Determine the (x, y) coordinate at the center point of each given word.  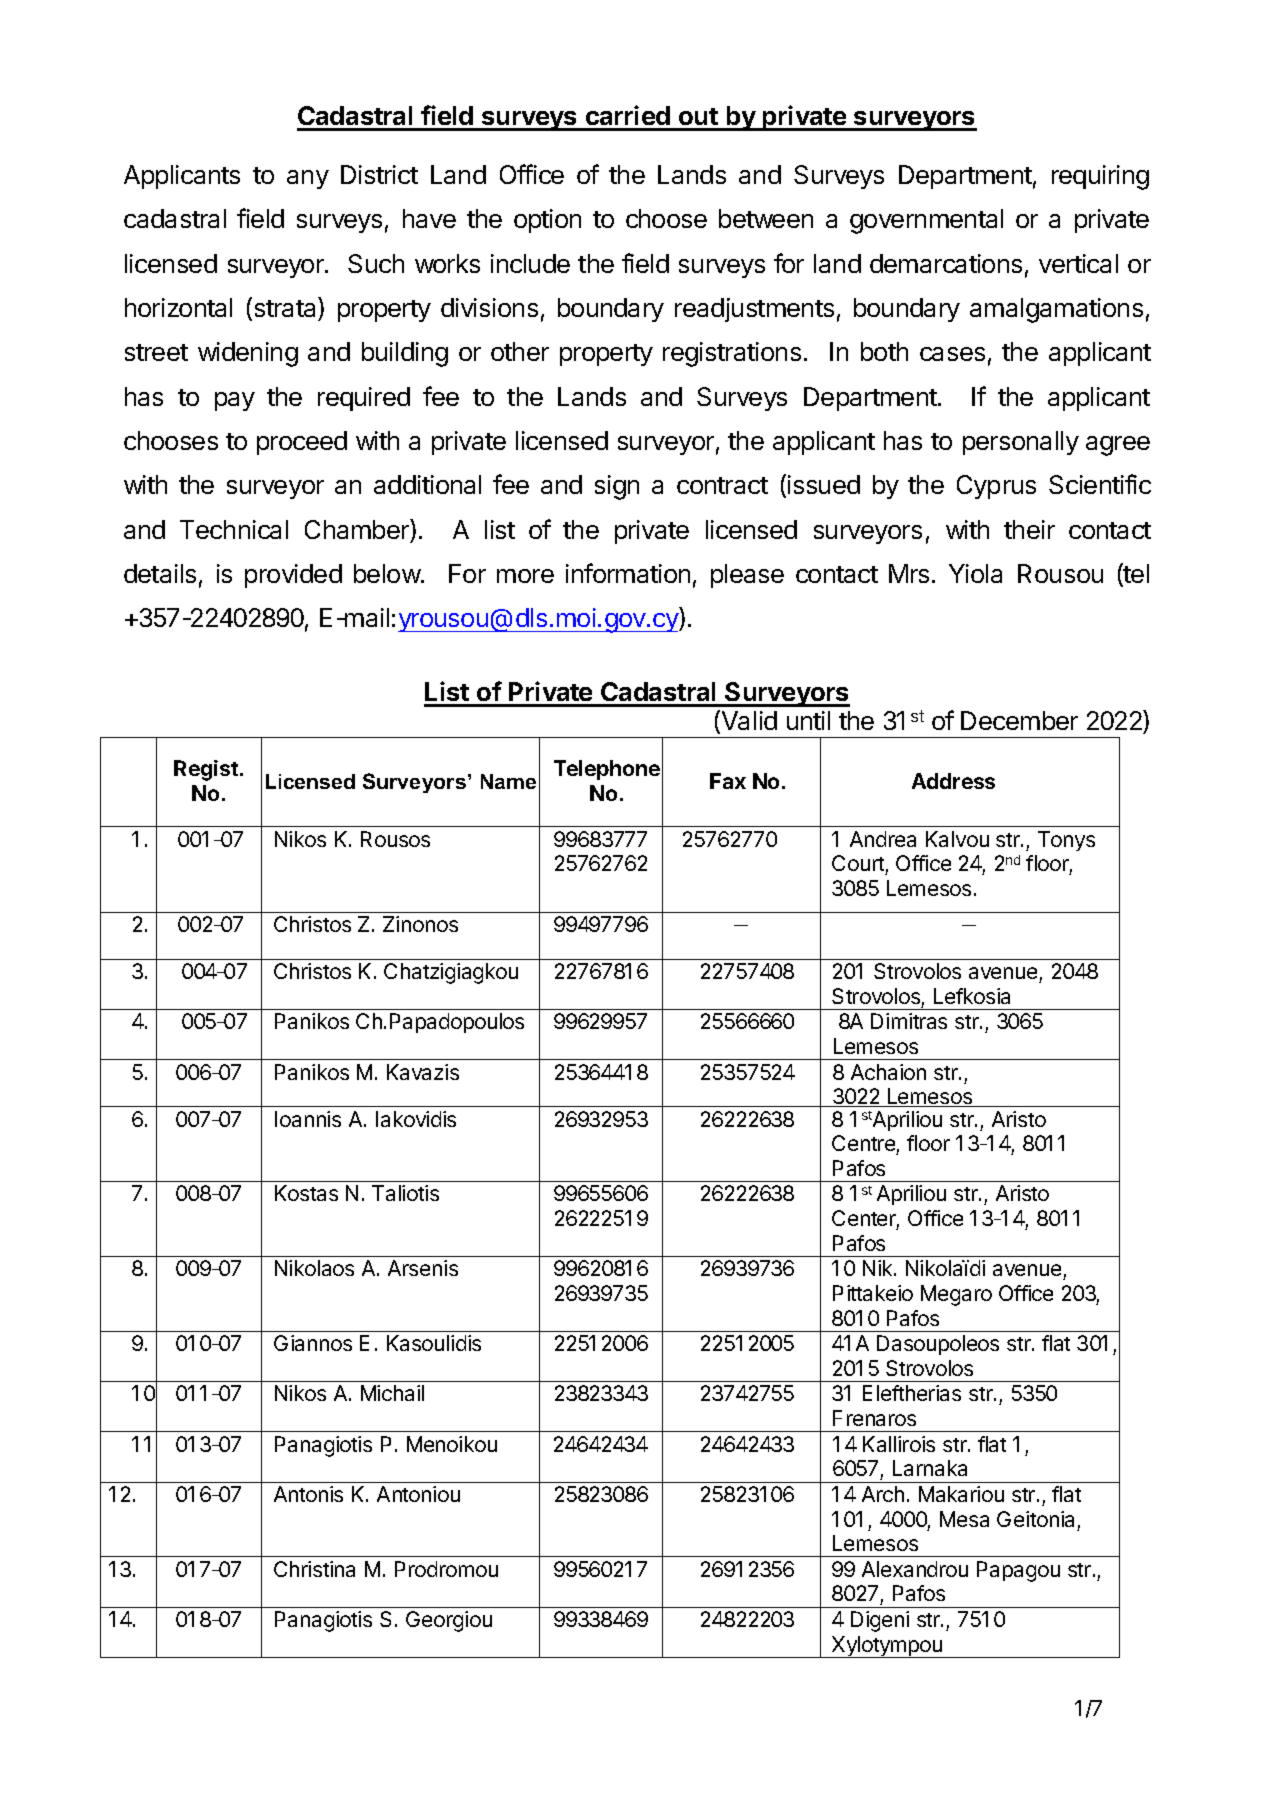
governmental (926, 221)
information (628, 573)
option (547, 221)
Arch (883, 1494)
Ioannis (308, 1119)
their (1029, 529)
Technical (234, 529)
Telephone (607, 770)
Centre (863, 1143)
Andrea (883, 839)
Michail (392, 1393)
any (308, 179)
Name (508, 781)
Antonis (308, 1494)
